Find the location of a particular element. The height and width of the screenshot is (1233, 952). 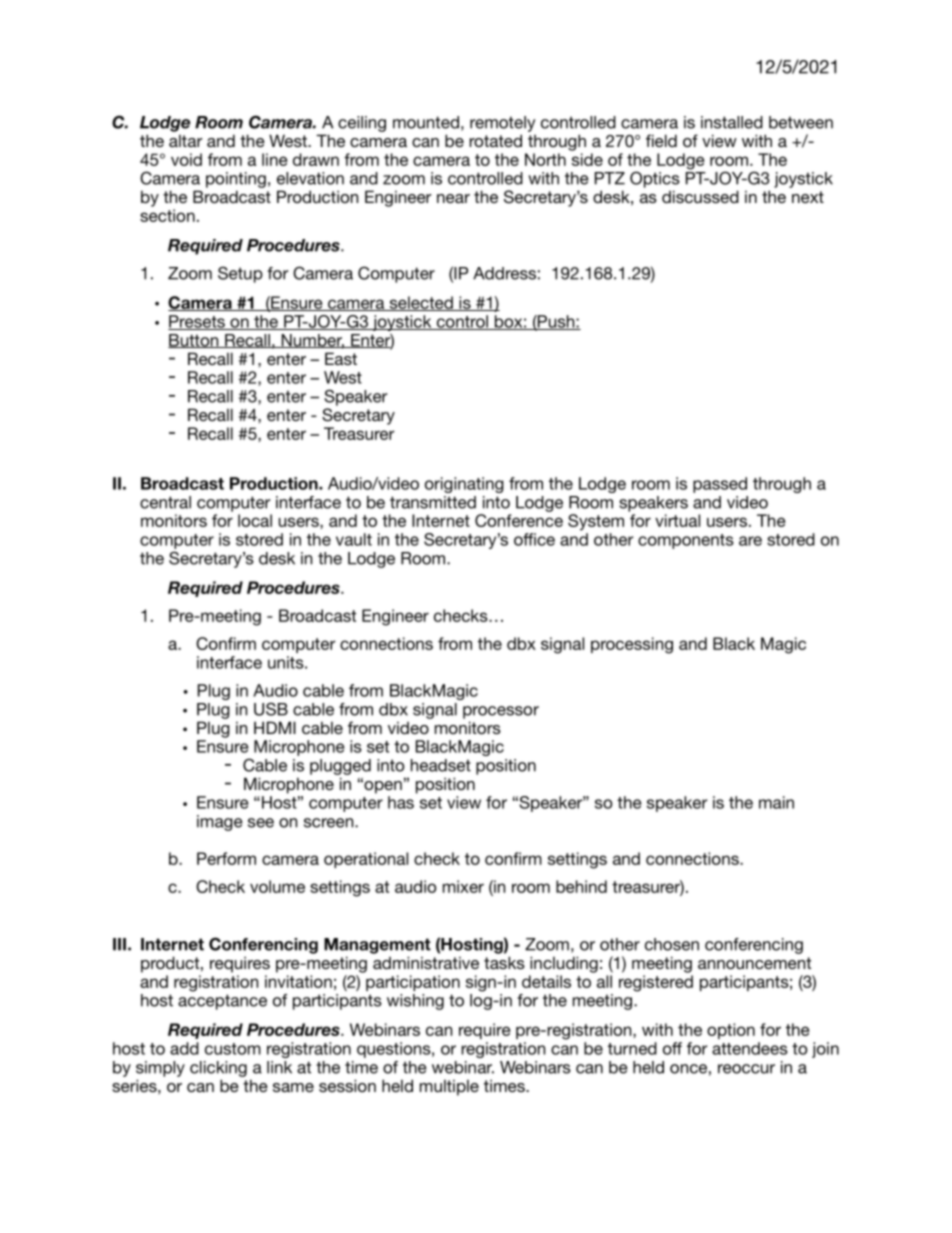

installed is located at coordinates (732, 122).
